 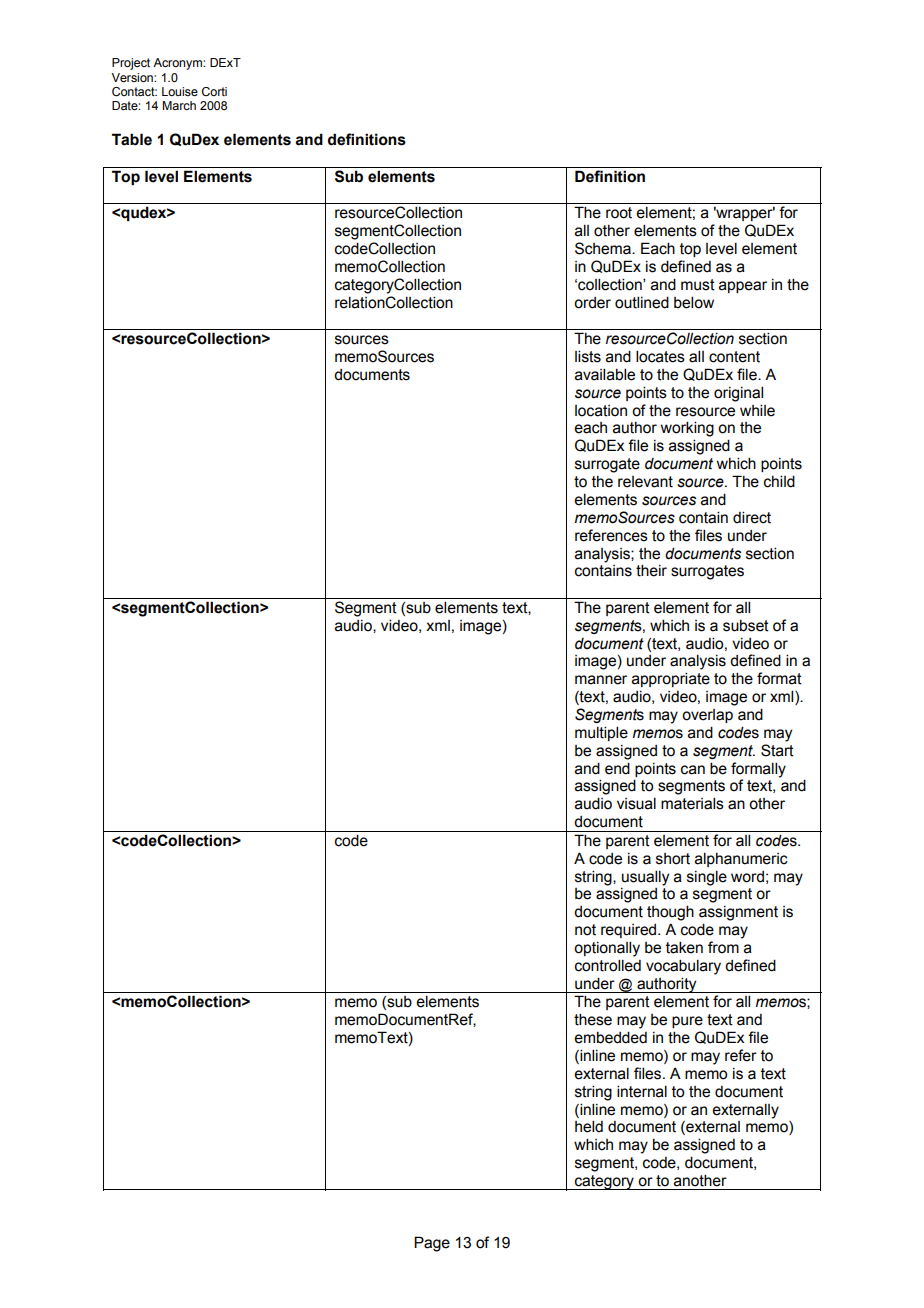 What do you see at coordinates (601, 733) in the document?
I see `multiple` at bounding box center [601, 733].
